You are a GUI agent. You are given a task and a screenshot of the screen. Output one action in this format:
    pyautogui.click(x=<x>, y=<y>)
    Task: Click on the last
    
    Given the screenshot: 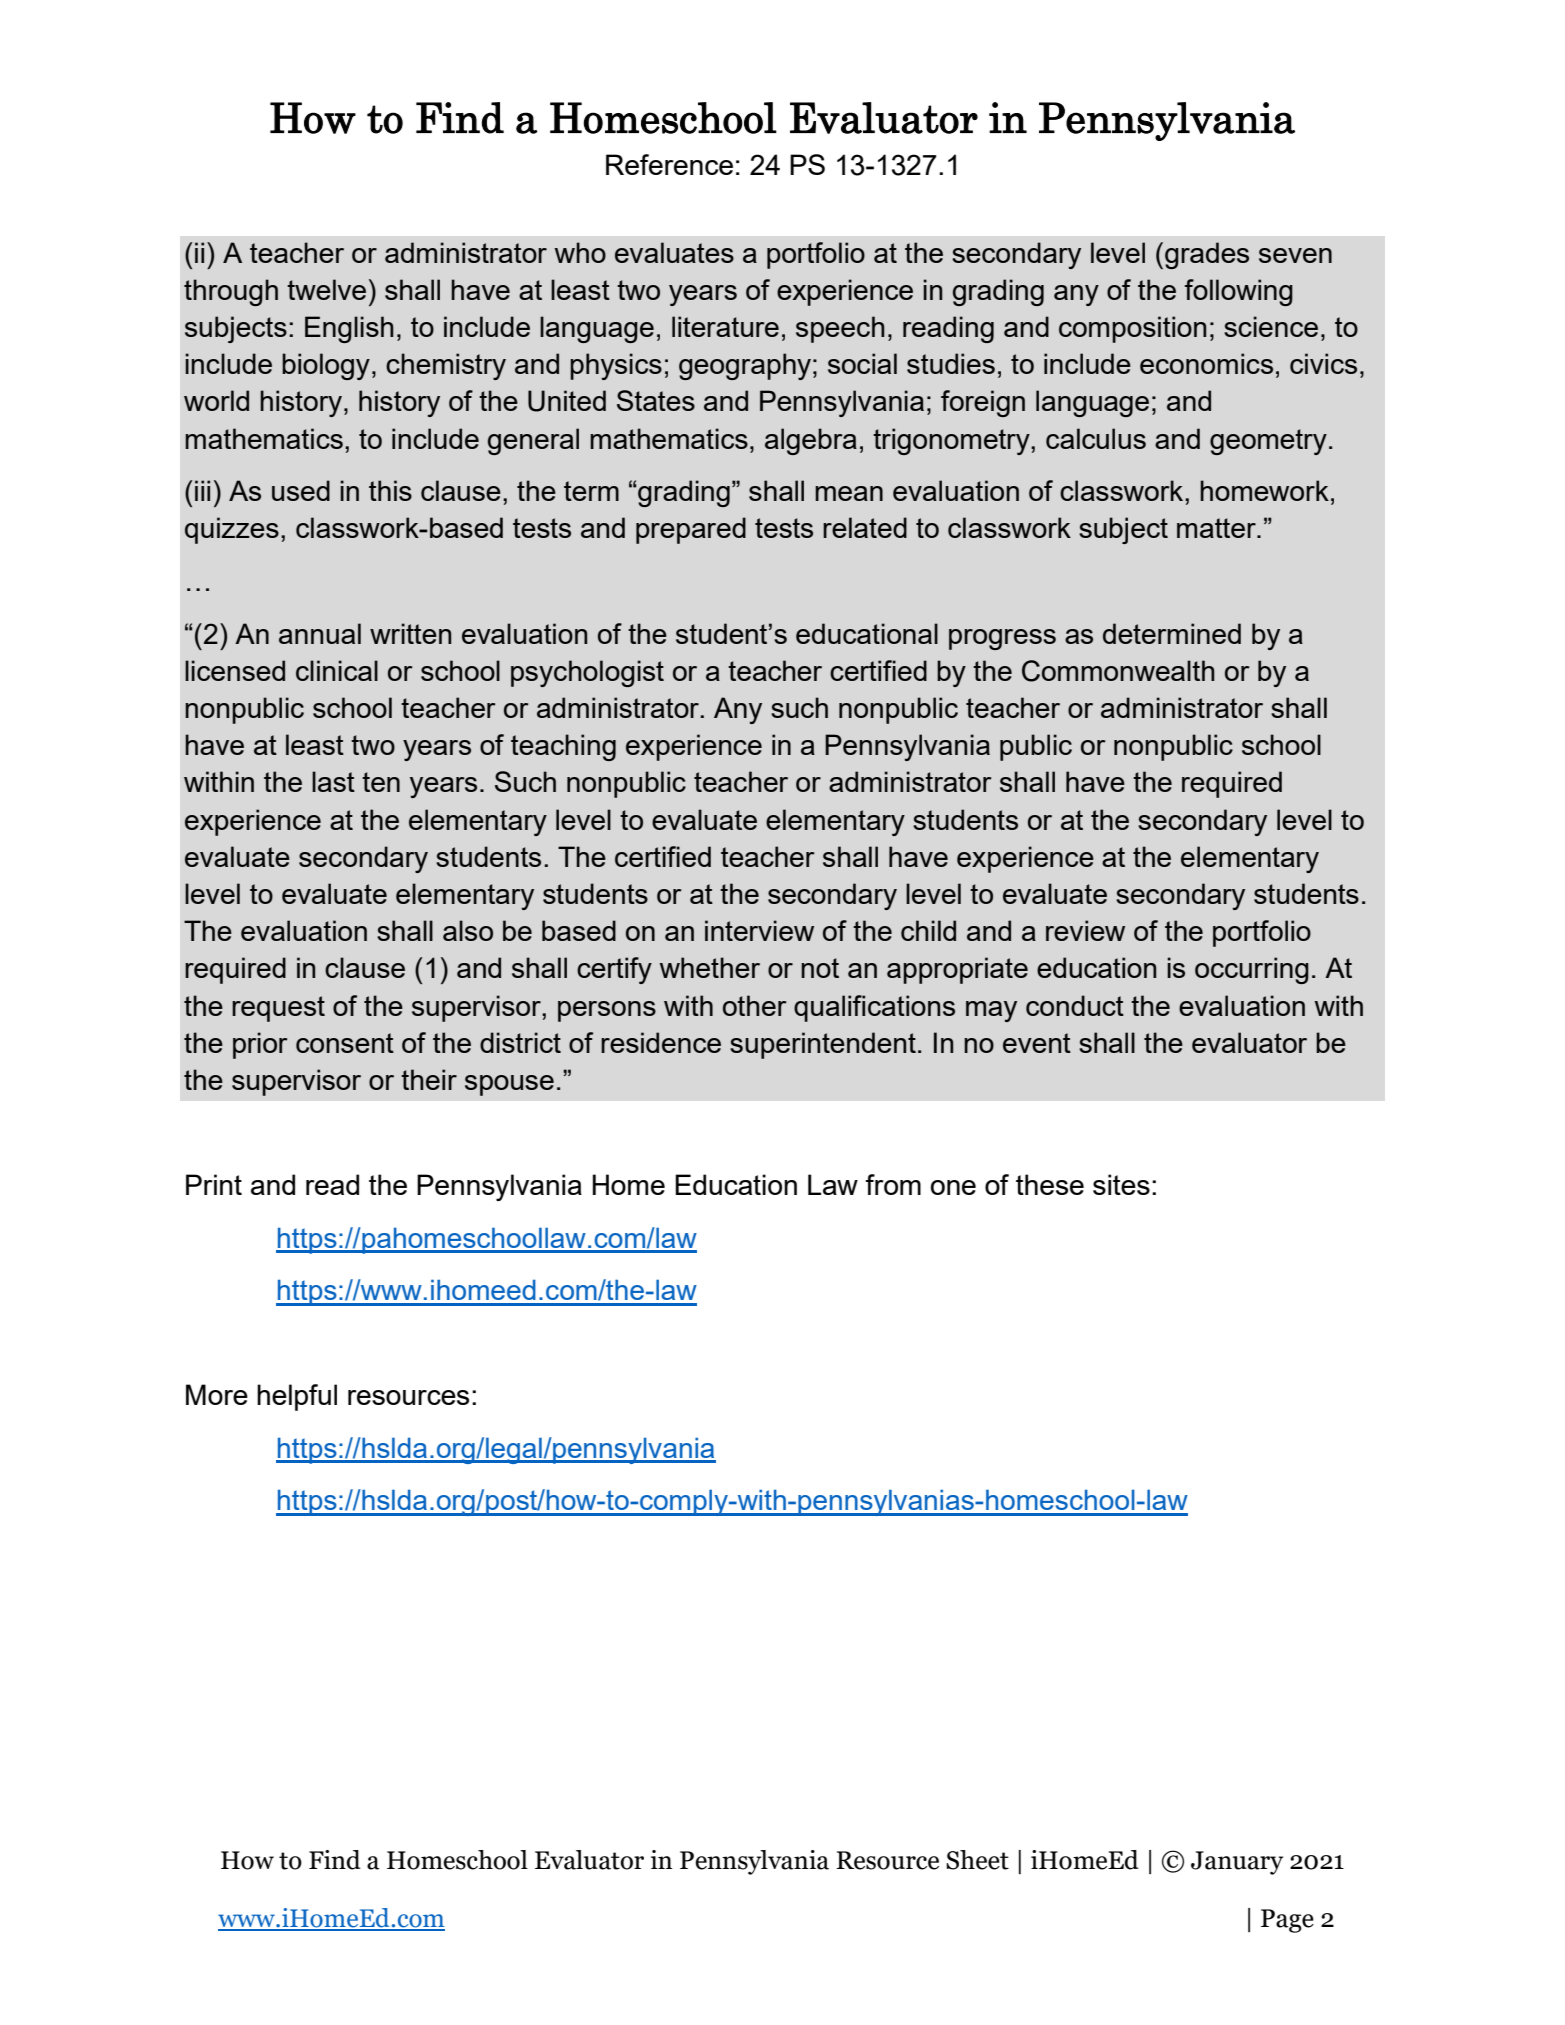 What is the action you would take?
    pyautogui.click(x=333, y=781)
